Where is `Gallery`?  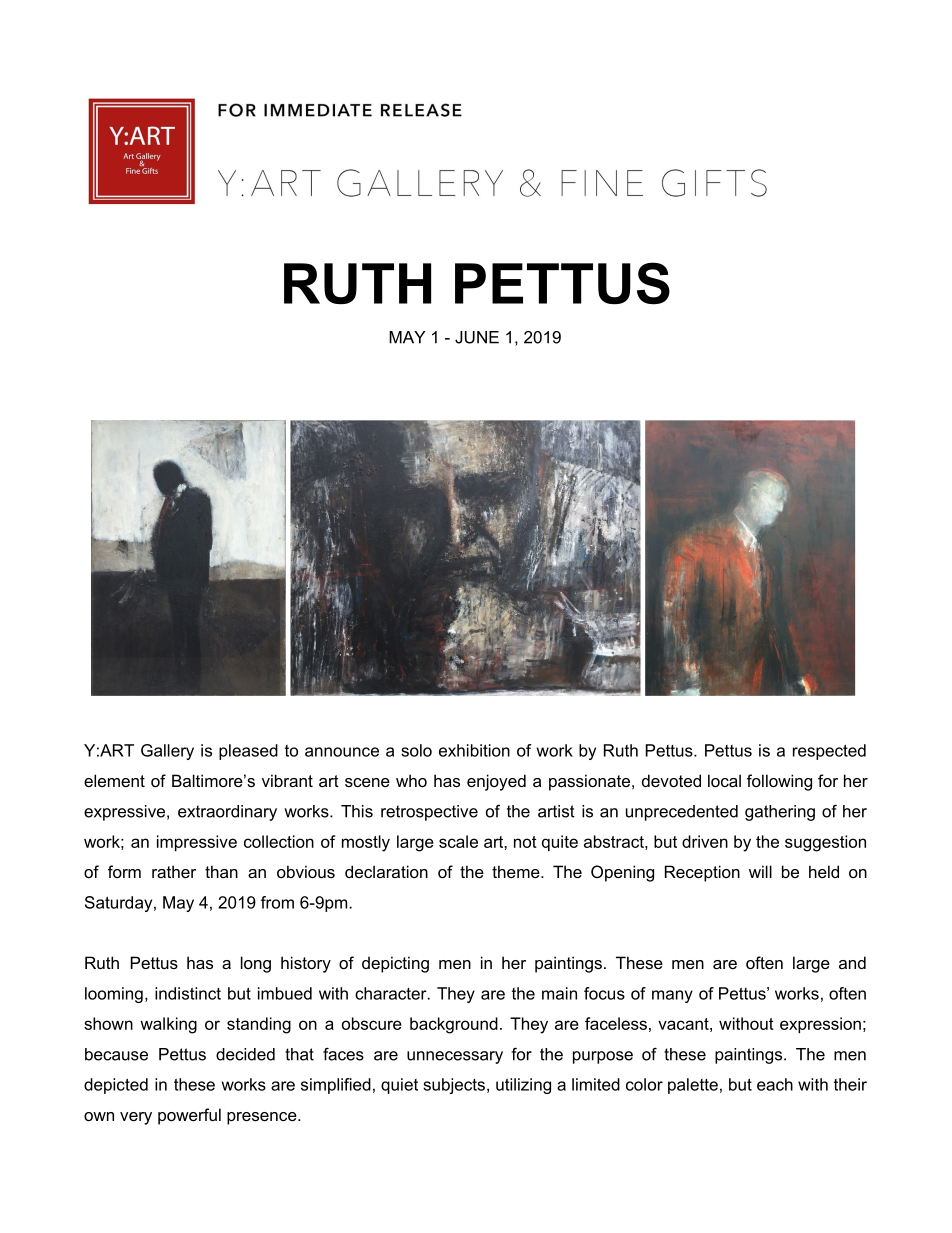
Gallery is located at coordinates (167, 752).
